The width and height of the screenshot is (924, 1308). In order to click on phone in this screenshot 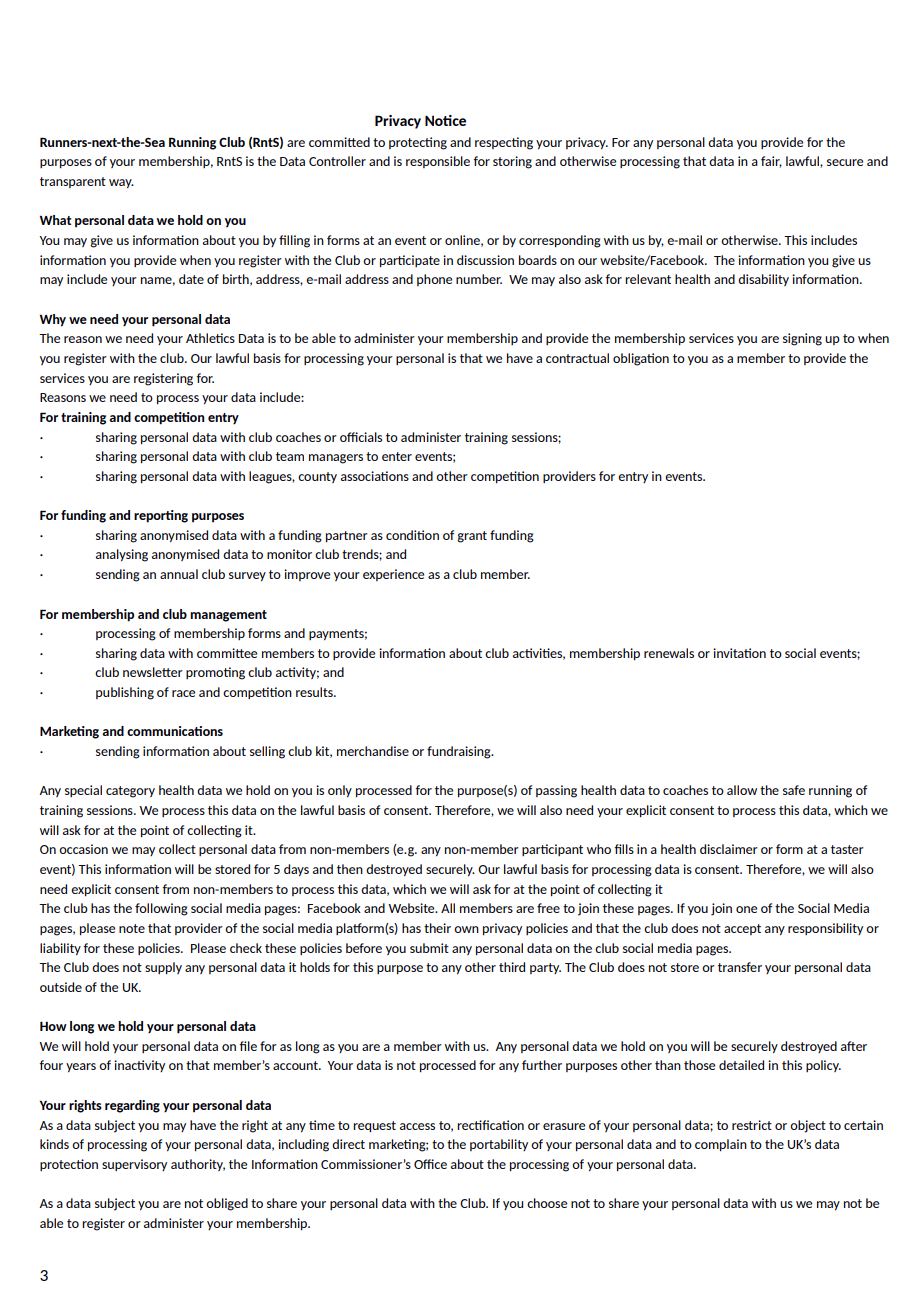, I will do `click(434, 280)`.
